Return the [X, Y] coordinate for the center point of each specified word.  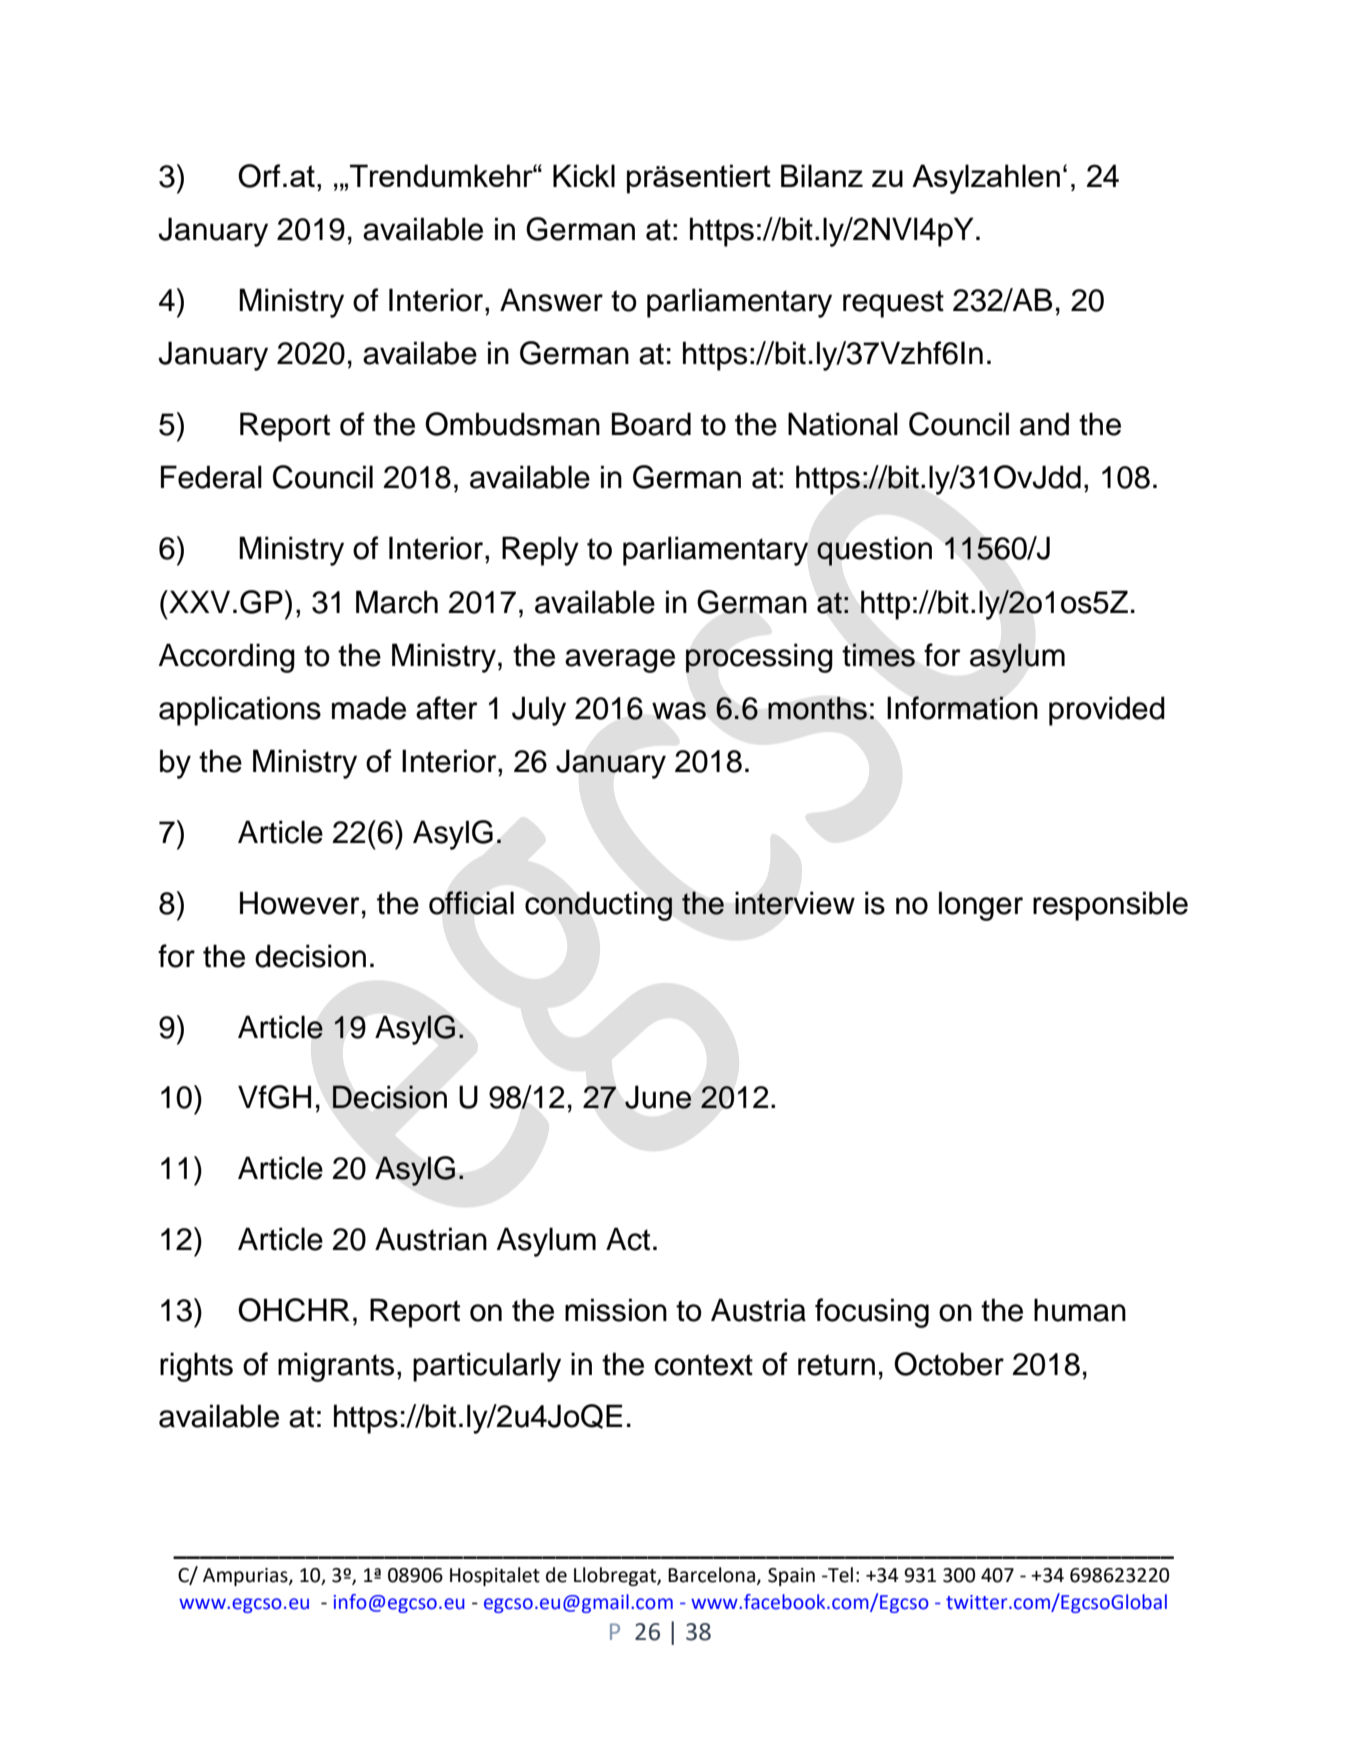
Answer [551, 300]
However [300, 903]
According [227, 658]
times [879, 655]
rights [196, 1367]
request [893, 304]
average [620, 661]
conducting [598, 906]
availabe [420, 353]
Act [628, 1239]
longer [981, 906]
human [1080, 1310]
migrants [336, 1367]
